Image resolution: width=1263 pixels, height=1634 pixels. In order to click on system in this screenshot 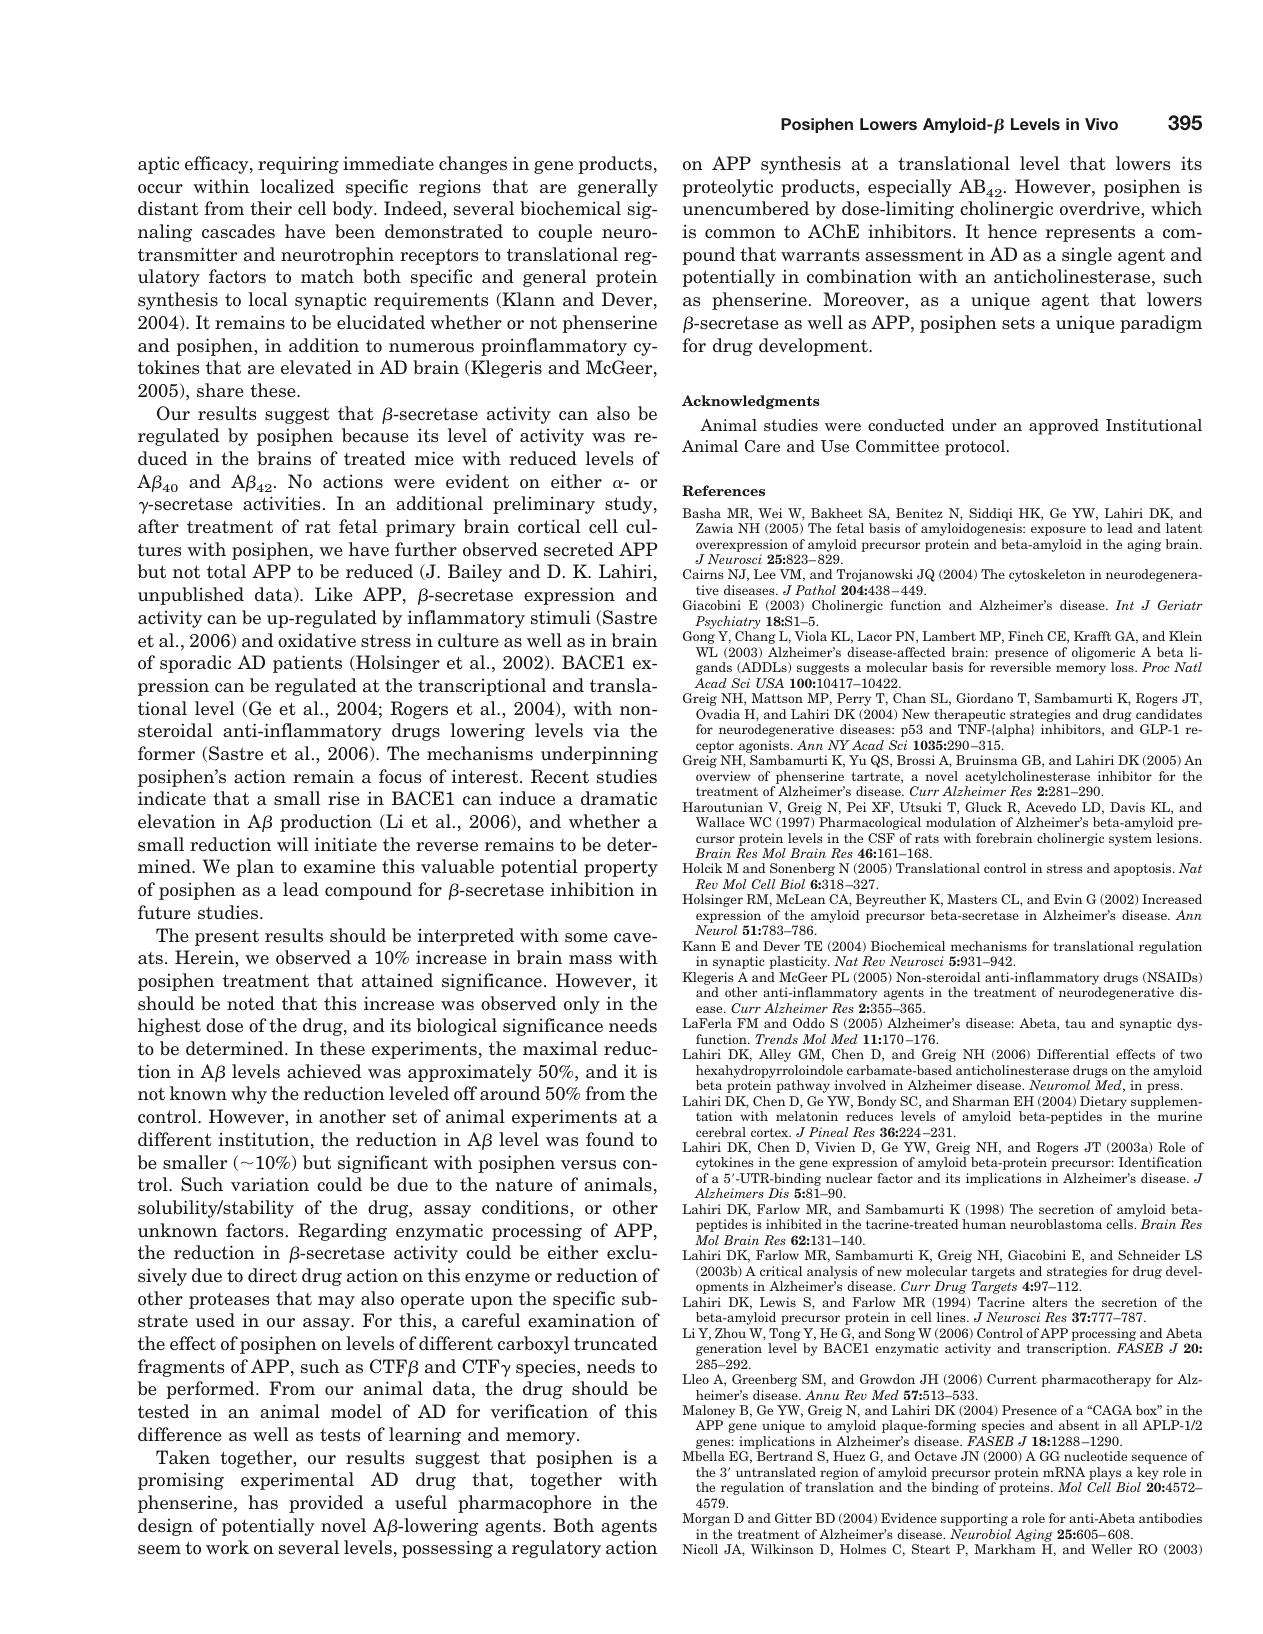, I will do `click(1130, 840)`.
